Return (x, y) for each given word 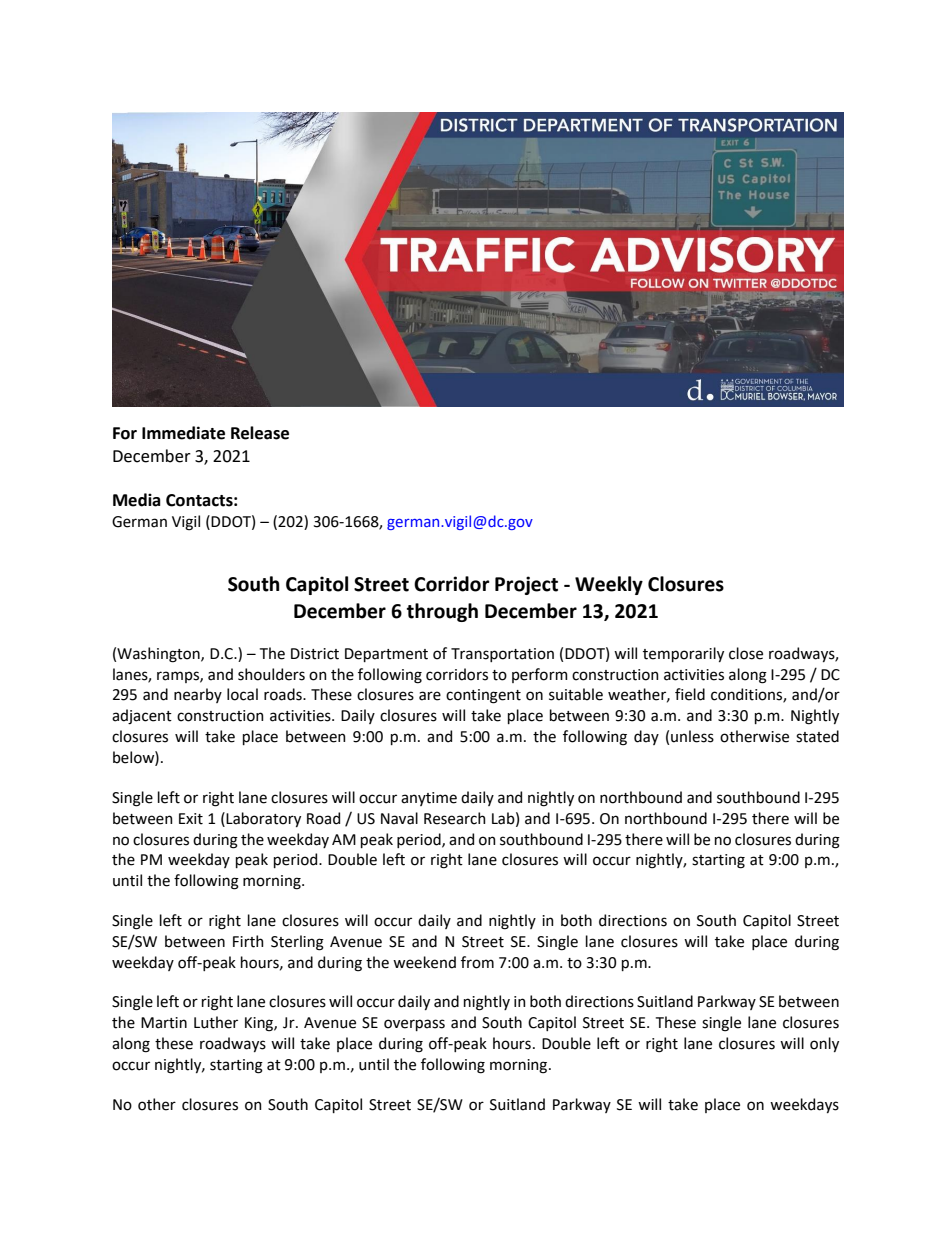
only (824, 1044)
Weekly (609, 585)
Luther (216, 1022)
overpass (414, 1025)
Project (526, 585)
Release (260, 433)
